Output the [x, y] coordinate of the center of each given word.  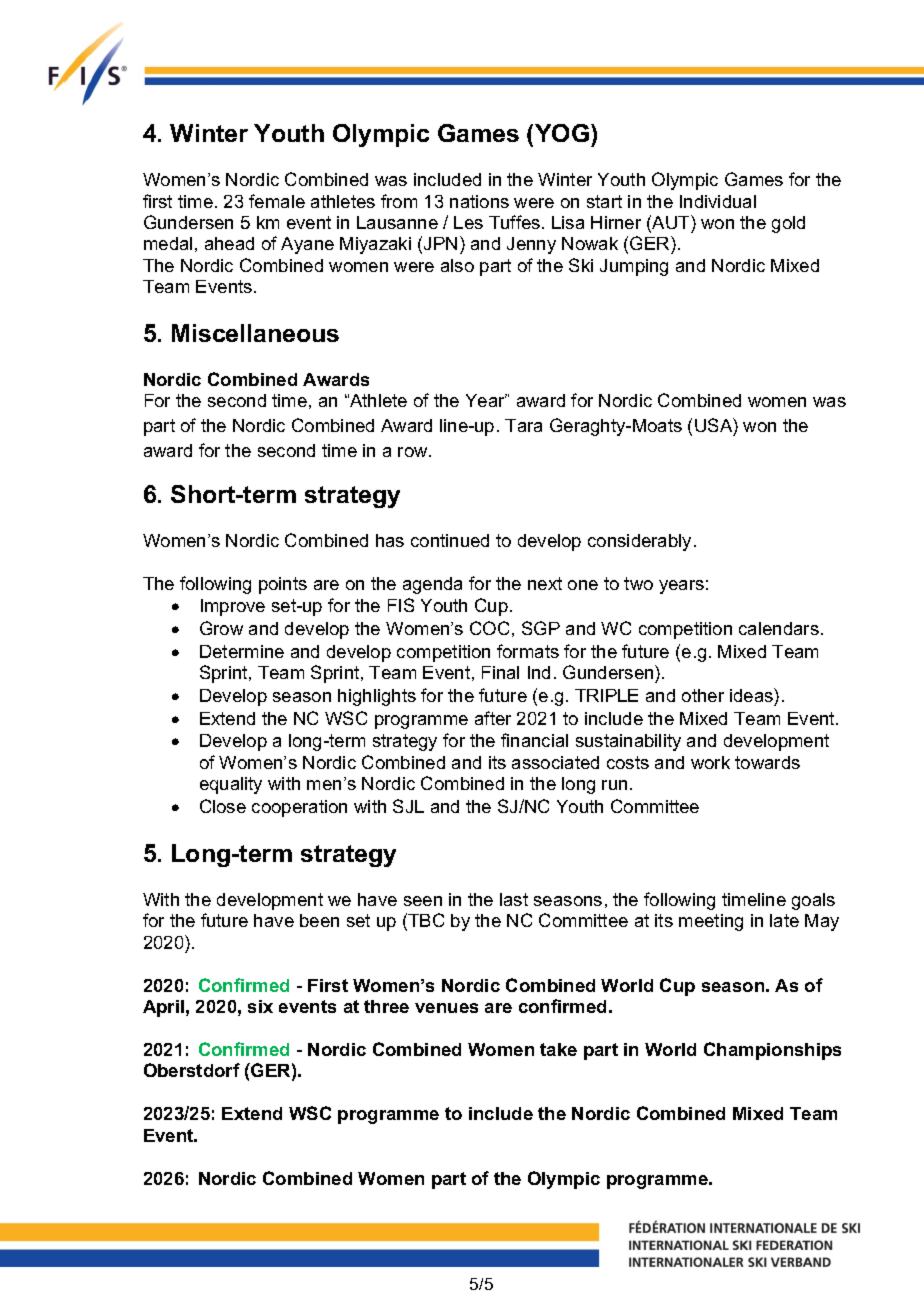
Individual [718, 201]
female [277, 201]
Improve [233, 607]
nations [479, 201]
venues [446, 1008]
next [545, 583]
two [638, 583]
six [260, 1006]
